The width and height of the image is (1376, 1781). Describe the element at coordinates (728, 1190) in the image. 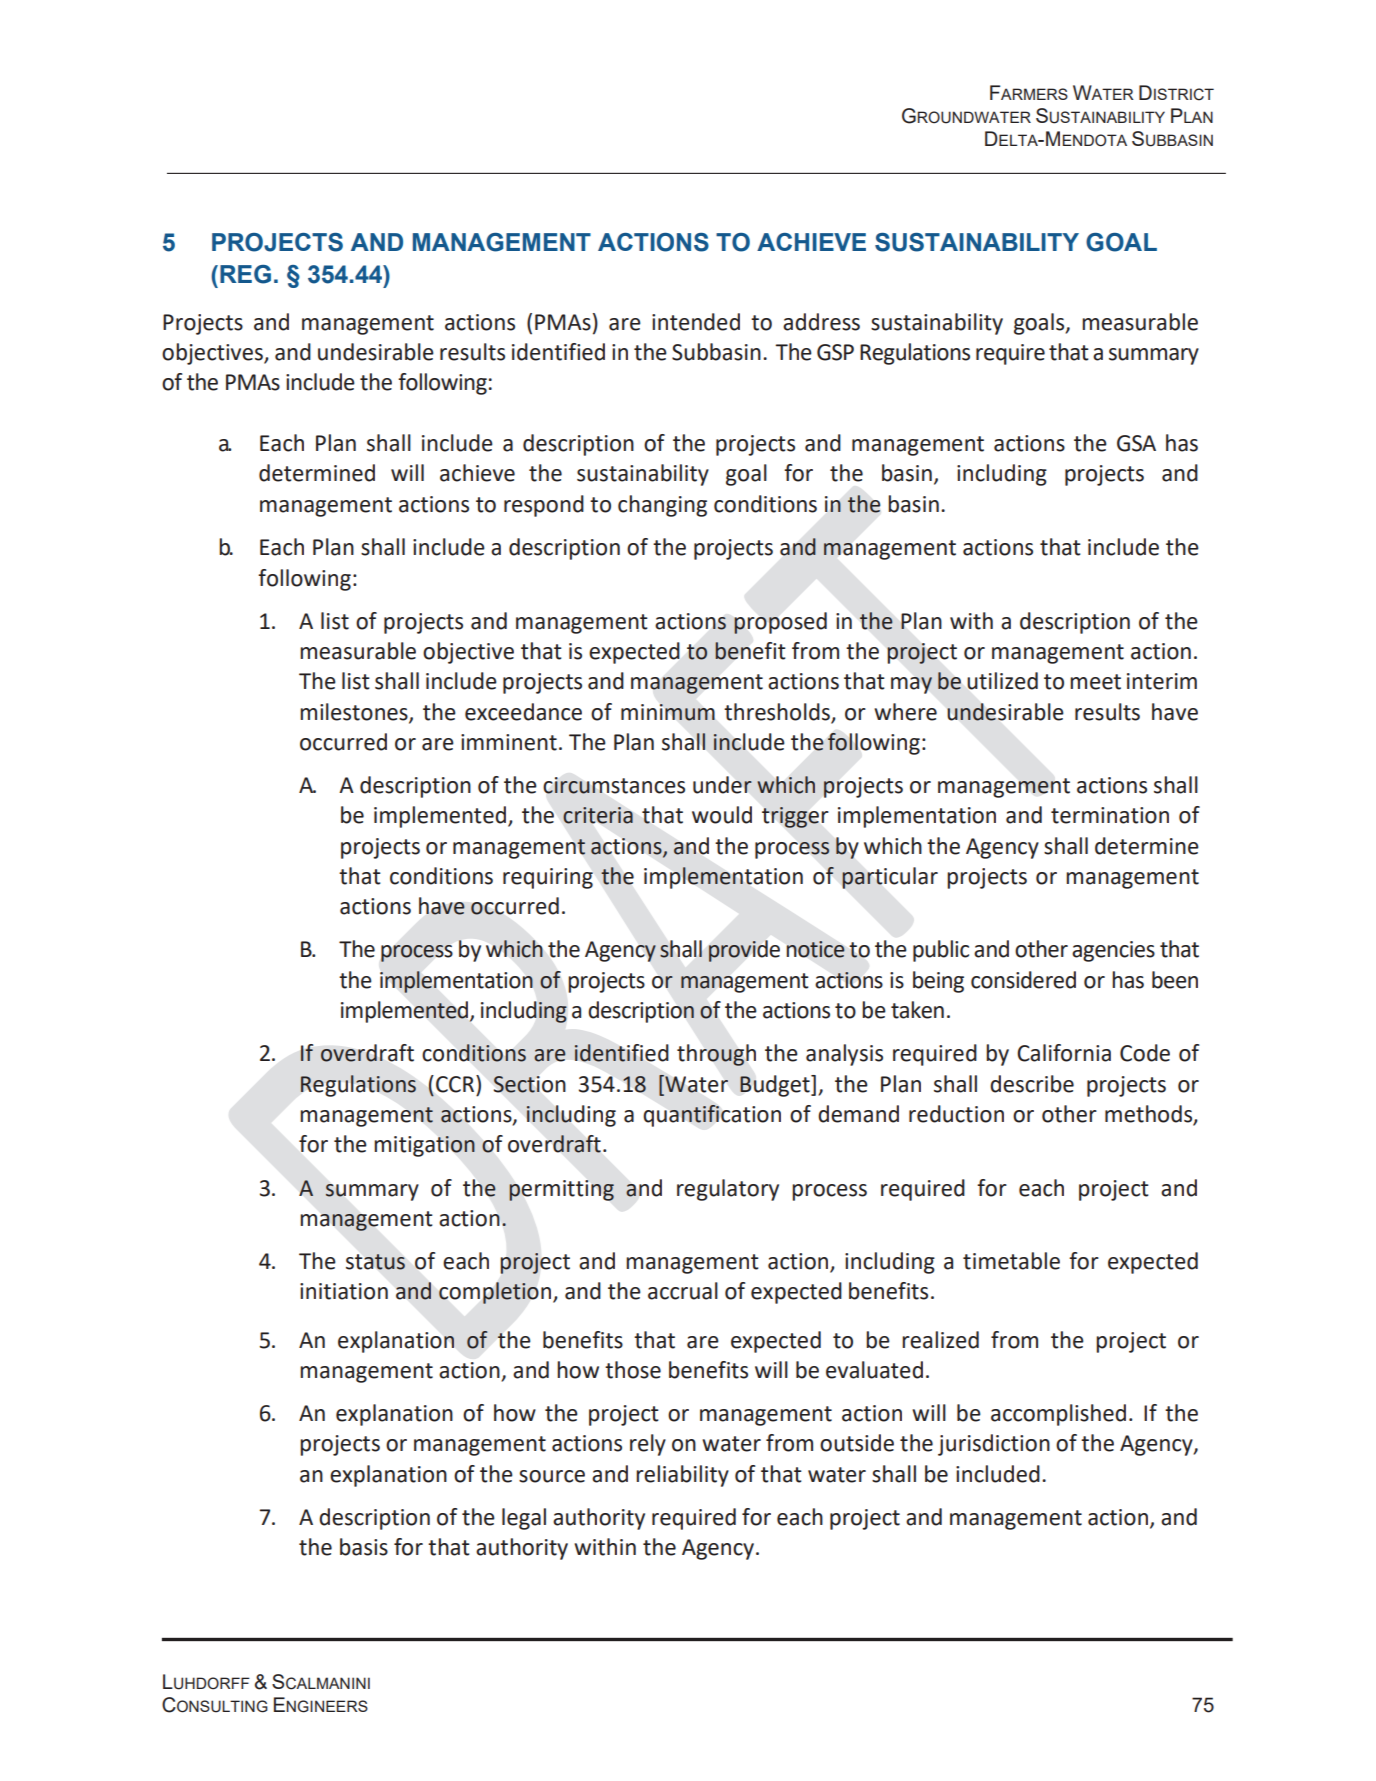

I see `regulatory` at that location.
